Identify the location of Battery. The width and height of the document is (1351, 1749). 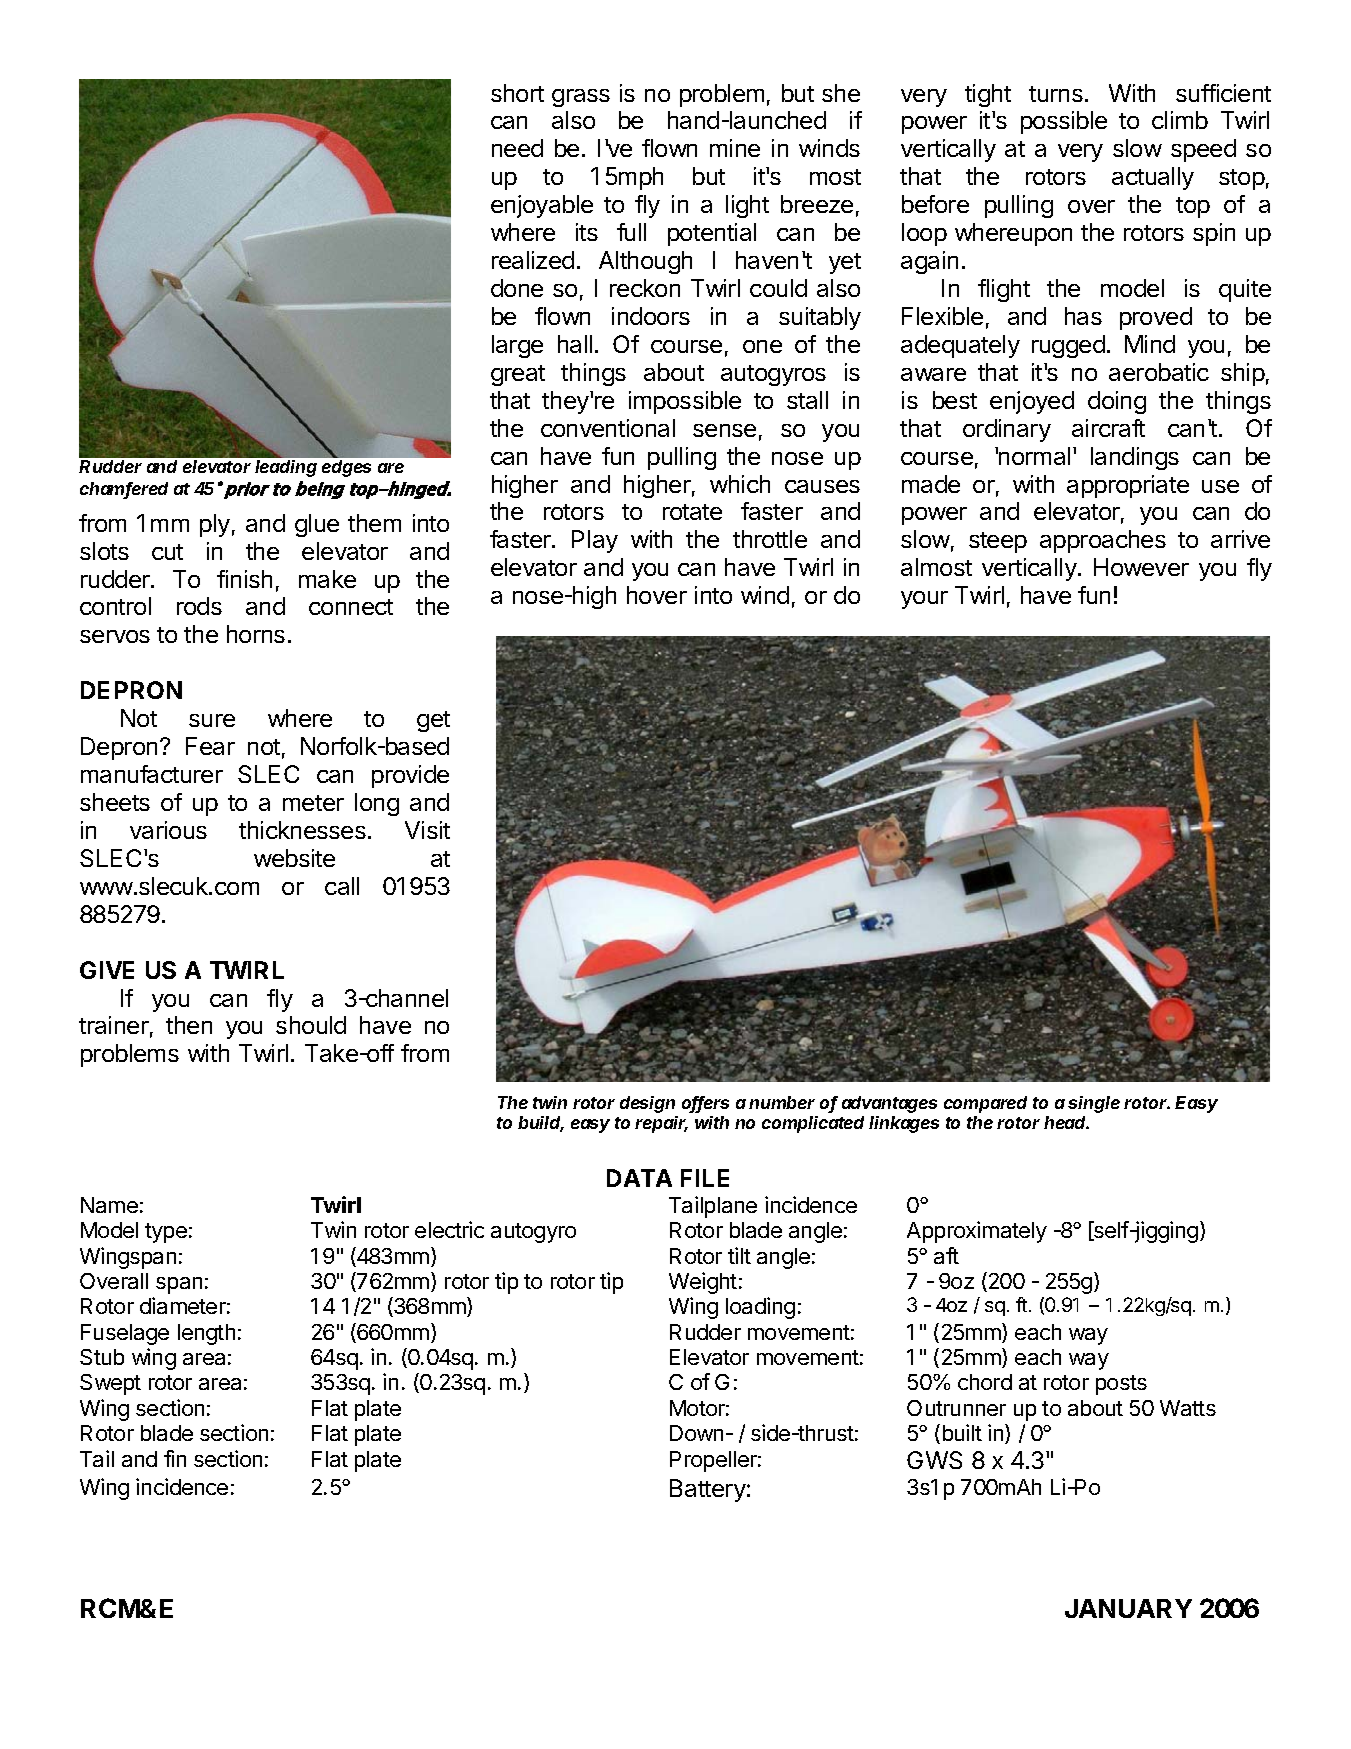
(708, 1490).
